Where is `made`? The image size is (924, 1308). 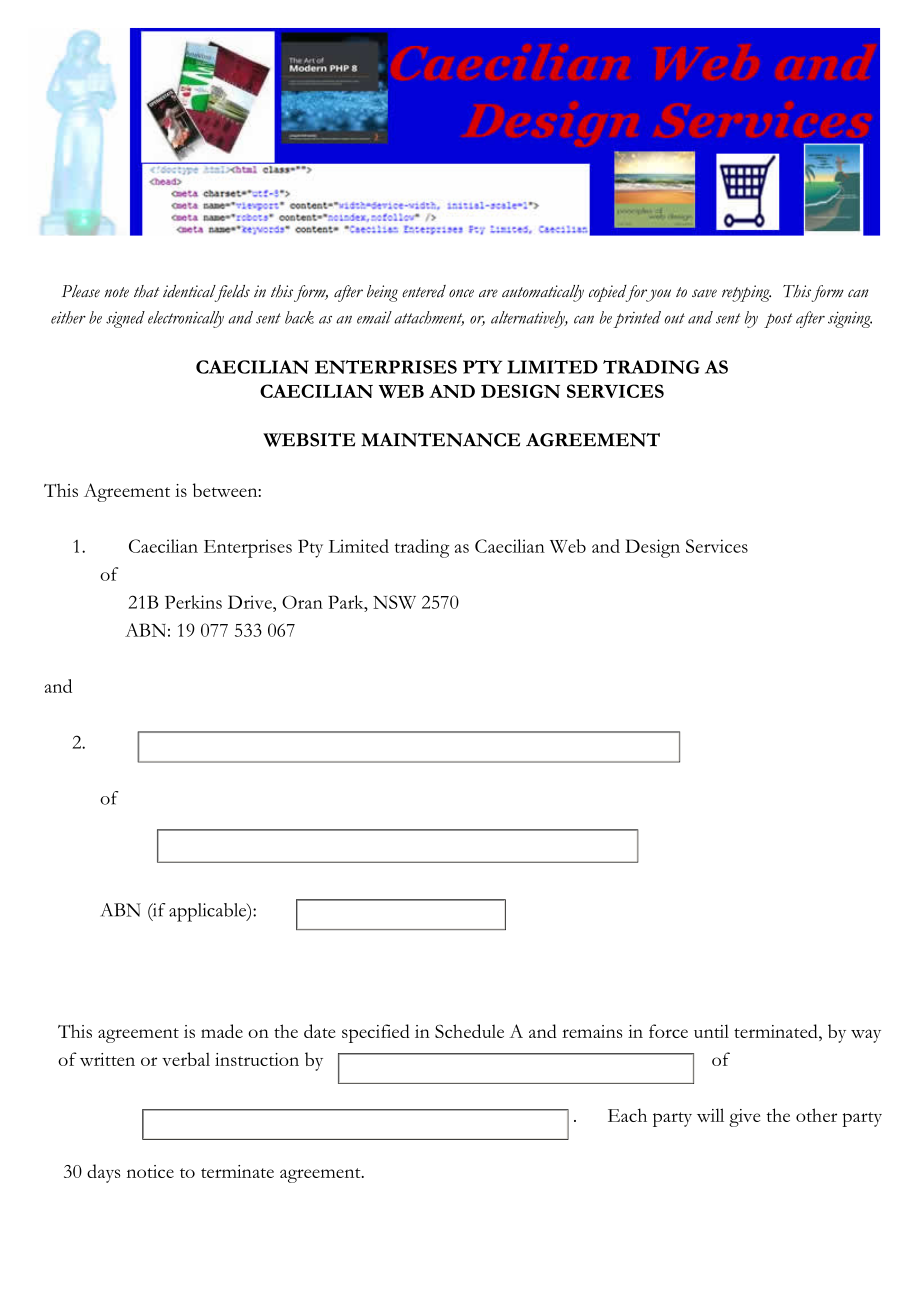 made is located at coordinates (222, 1031).
